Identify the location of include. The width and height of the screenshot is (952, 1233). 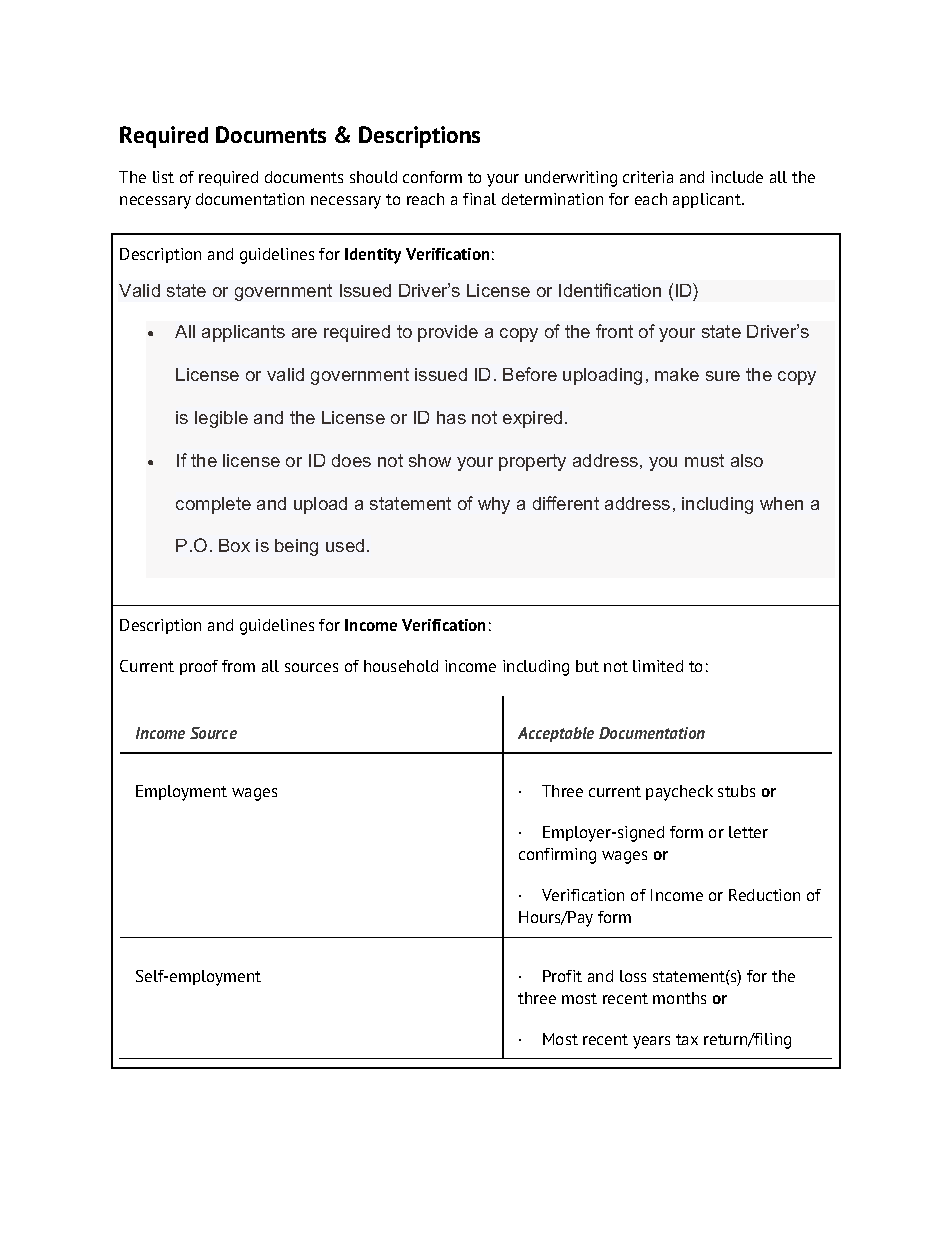
(737, 177).
